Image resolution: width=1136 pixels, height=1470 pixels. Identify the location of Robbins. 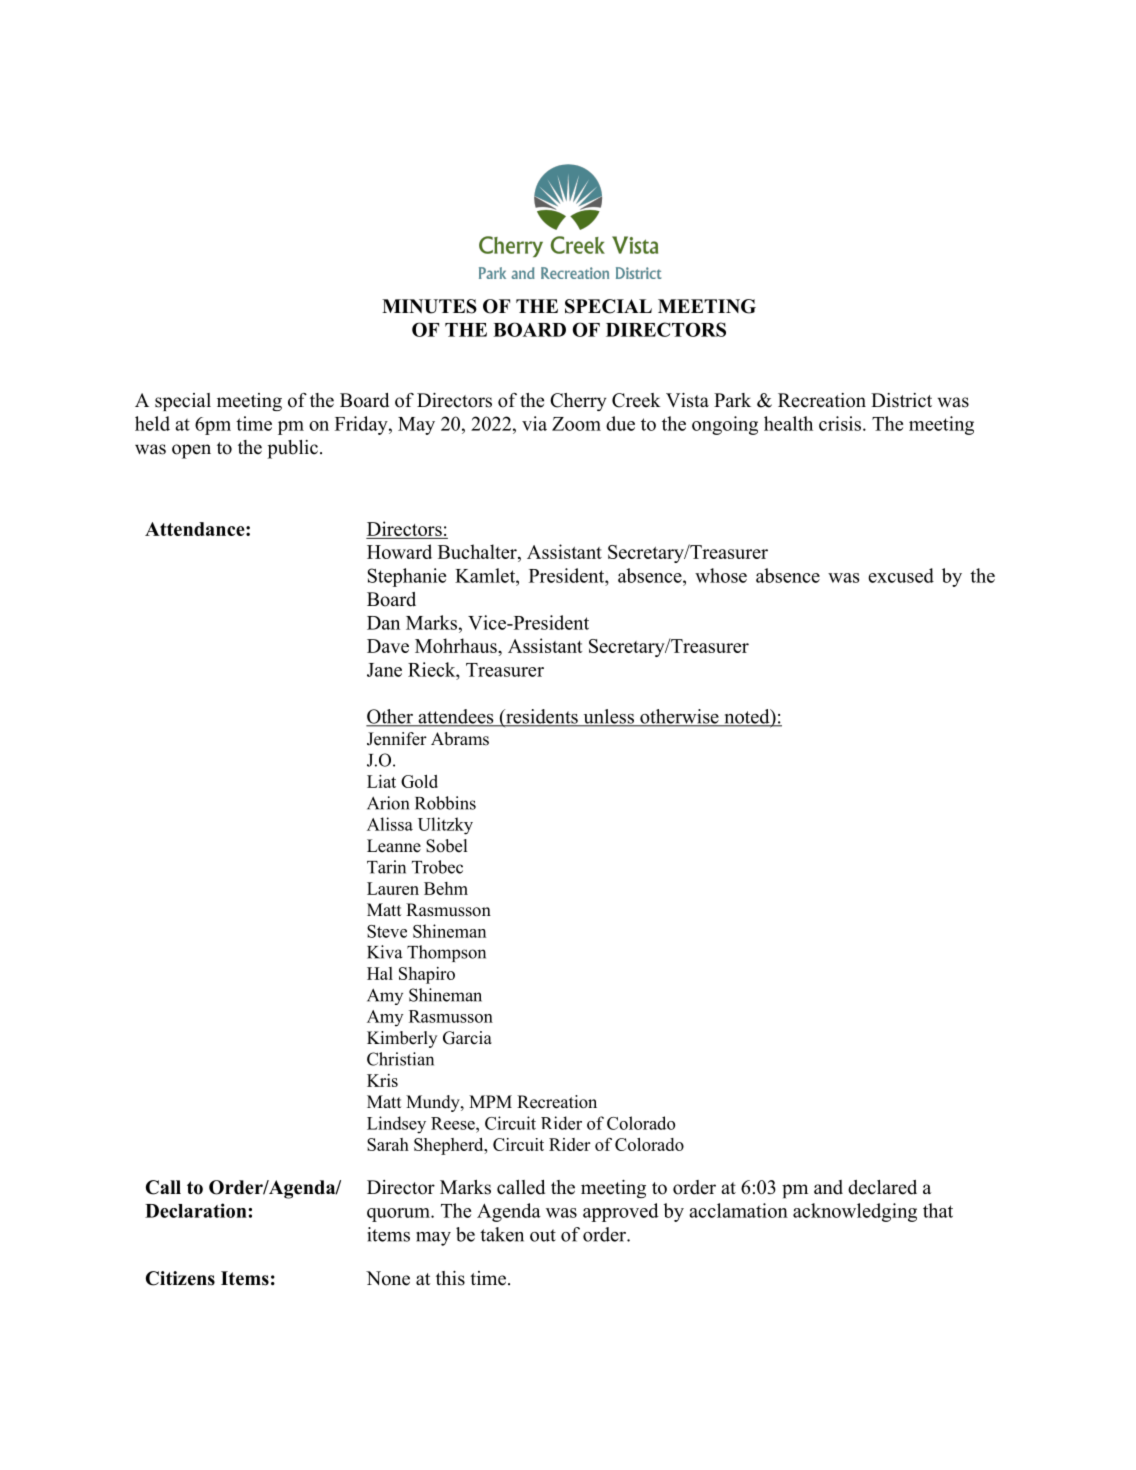
(445, 803).
